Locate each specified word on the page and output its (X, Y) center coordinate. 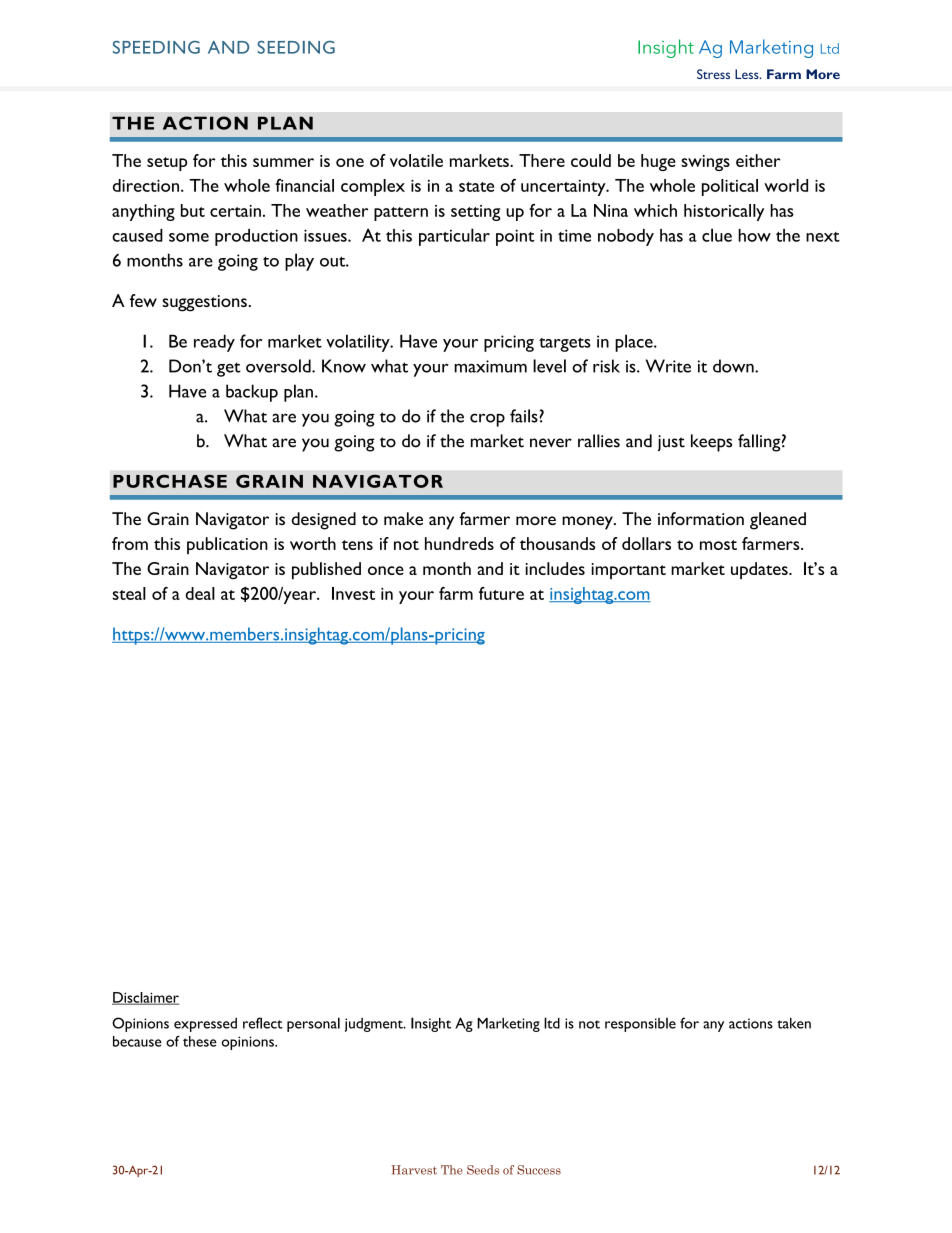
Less (748, 74)
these (200, 1041)
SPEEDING (156, 47)
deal (200, 593)
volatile (416, 160)
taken (794, 1023)
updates (760, 570)
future (501, 593)
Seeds (483, 1170)
